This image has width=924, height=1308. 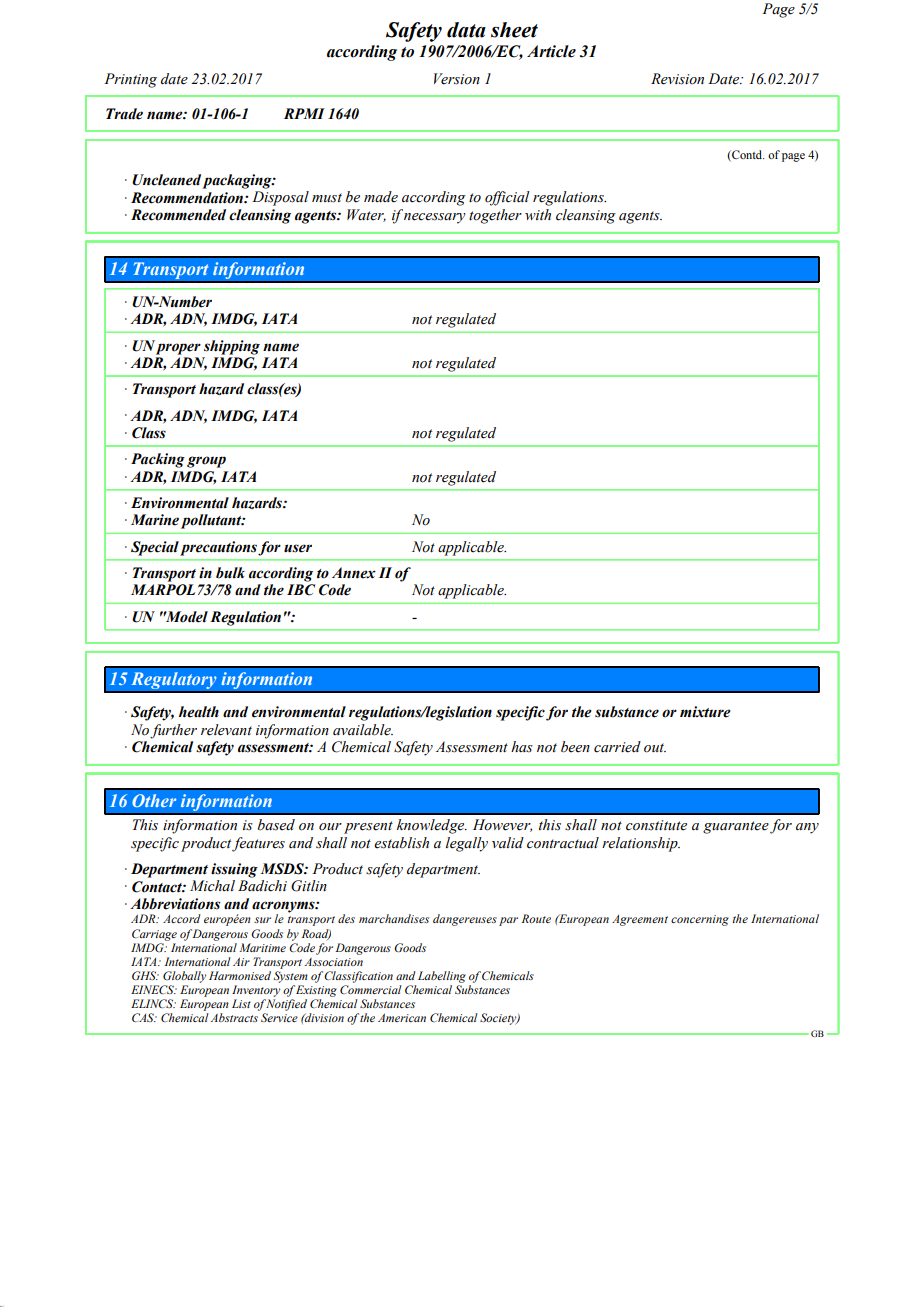 What do you see at coordinates (130, 80) in the image?
I see `Printing` at bounding box center [130, 80].
